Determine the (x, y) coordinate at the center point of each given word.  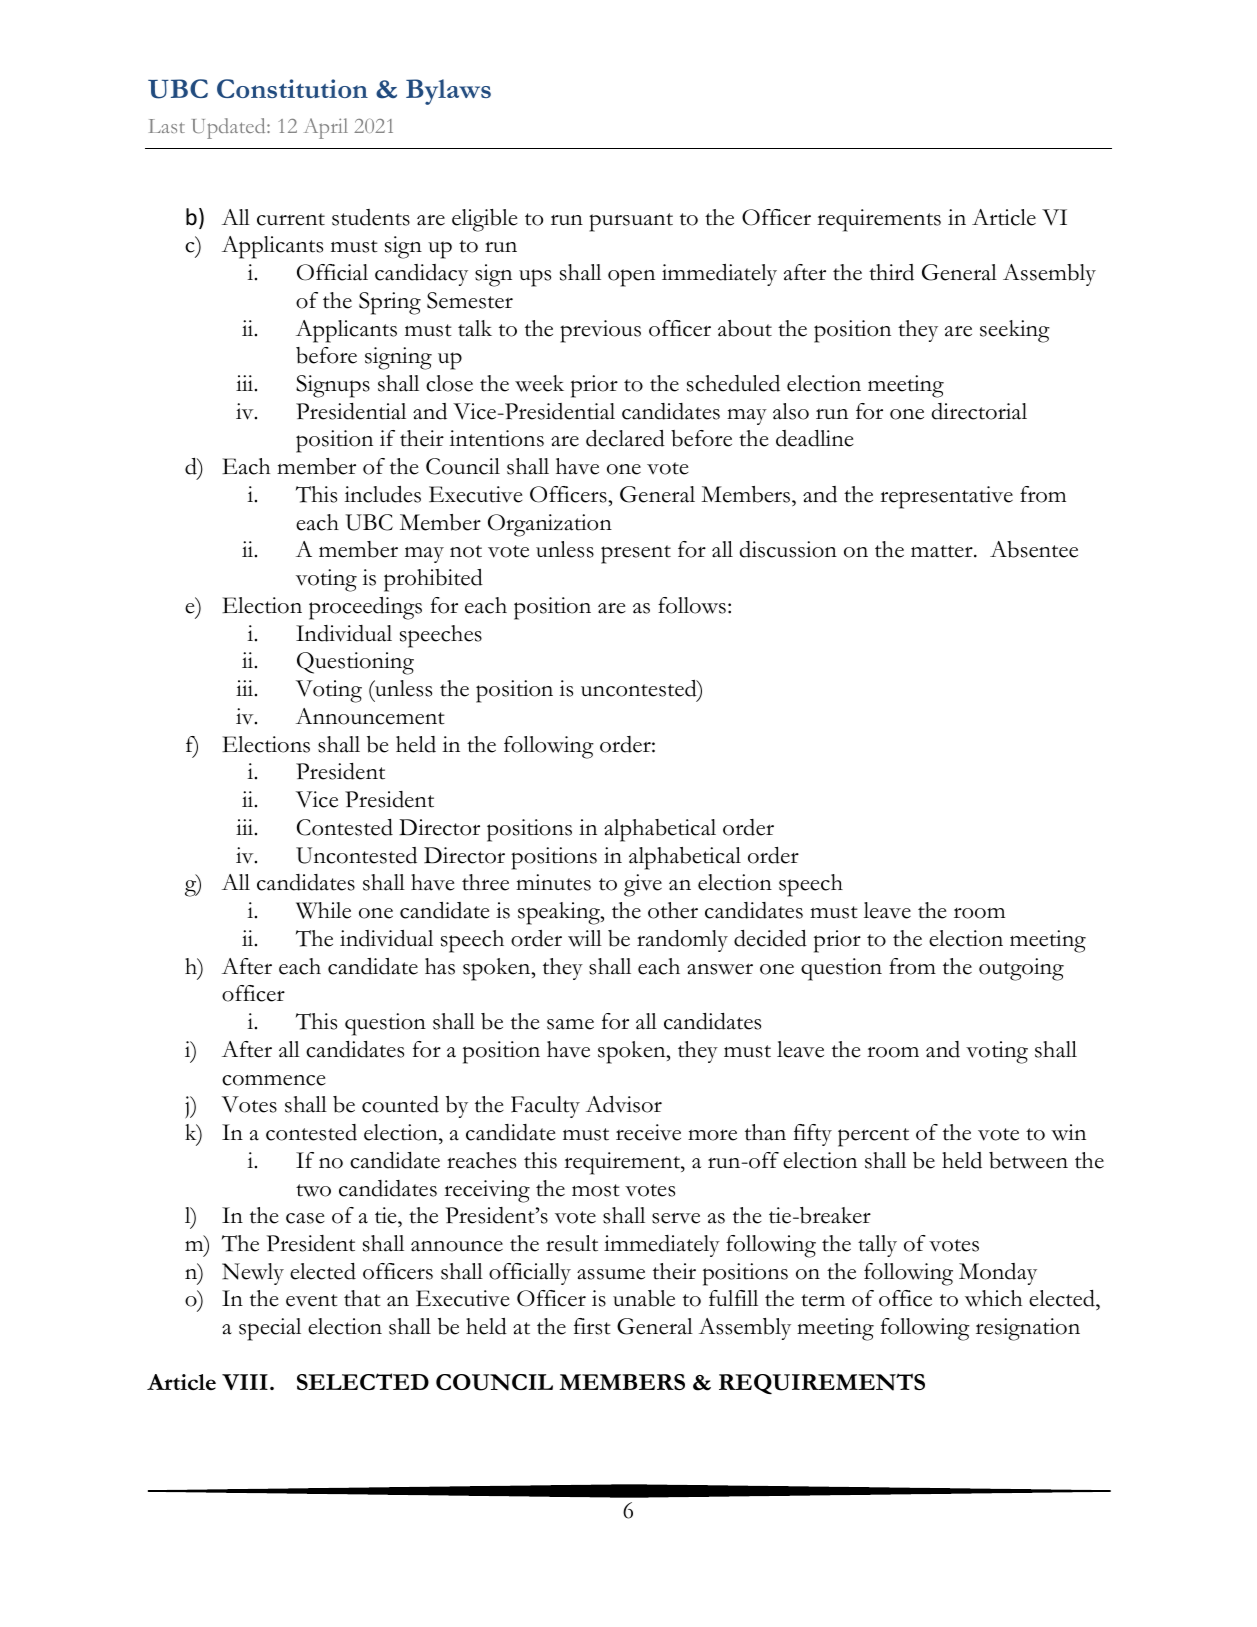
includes (383, 494)
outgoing (1021, 969)
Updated (230, 128)
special (270, 1329)
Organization (550, 525)
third (891, 272)
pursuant (631, 222)
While (323, 910)
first (592, 1326)
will (585, 938)
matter (943, 551)
